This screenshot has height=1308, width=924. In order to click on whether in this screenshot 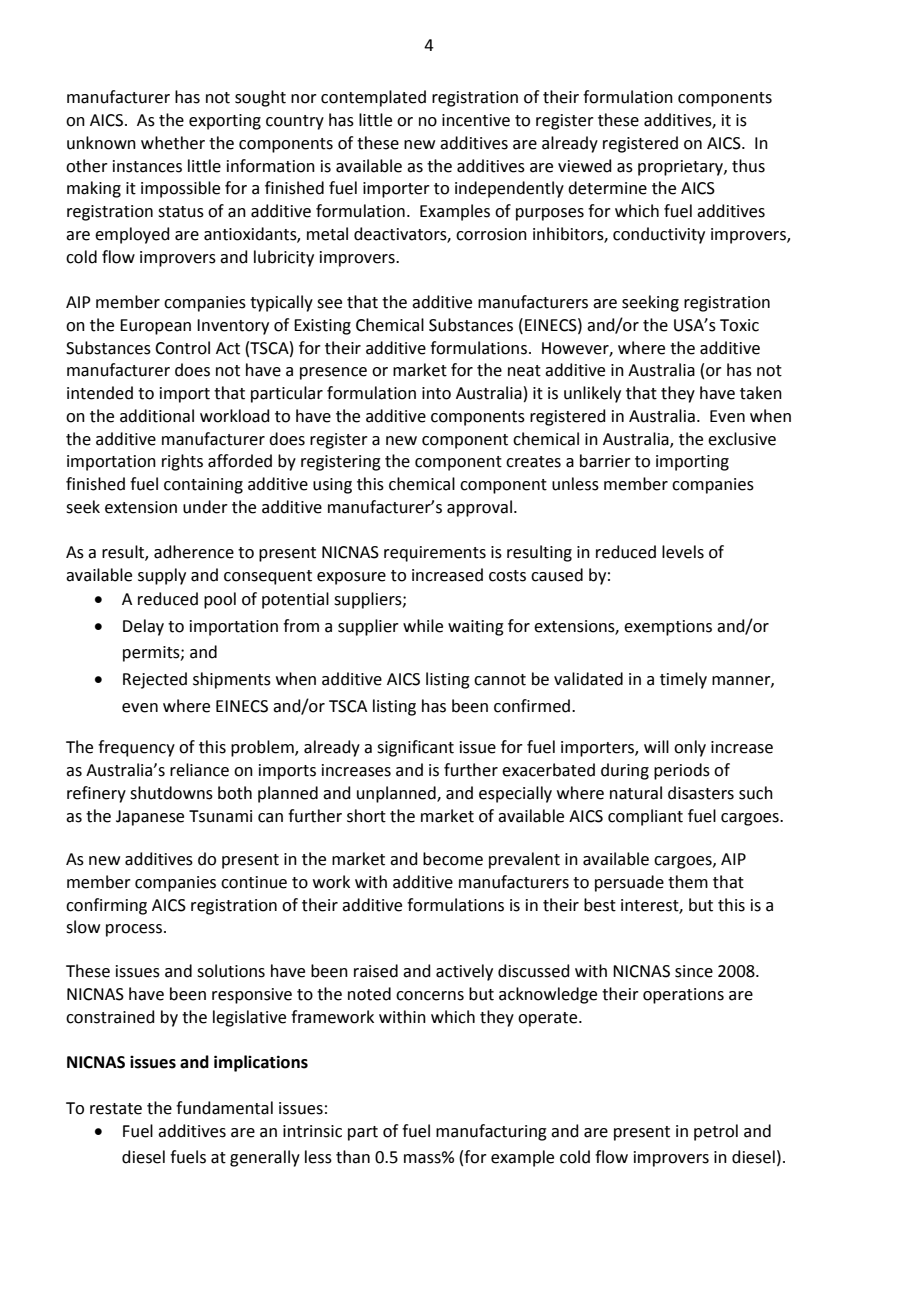, I will do `click(173, 143)`.
